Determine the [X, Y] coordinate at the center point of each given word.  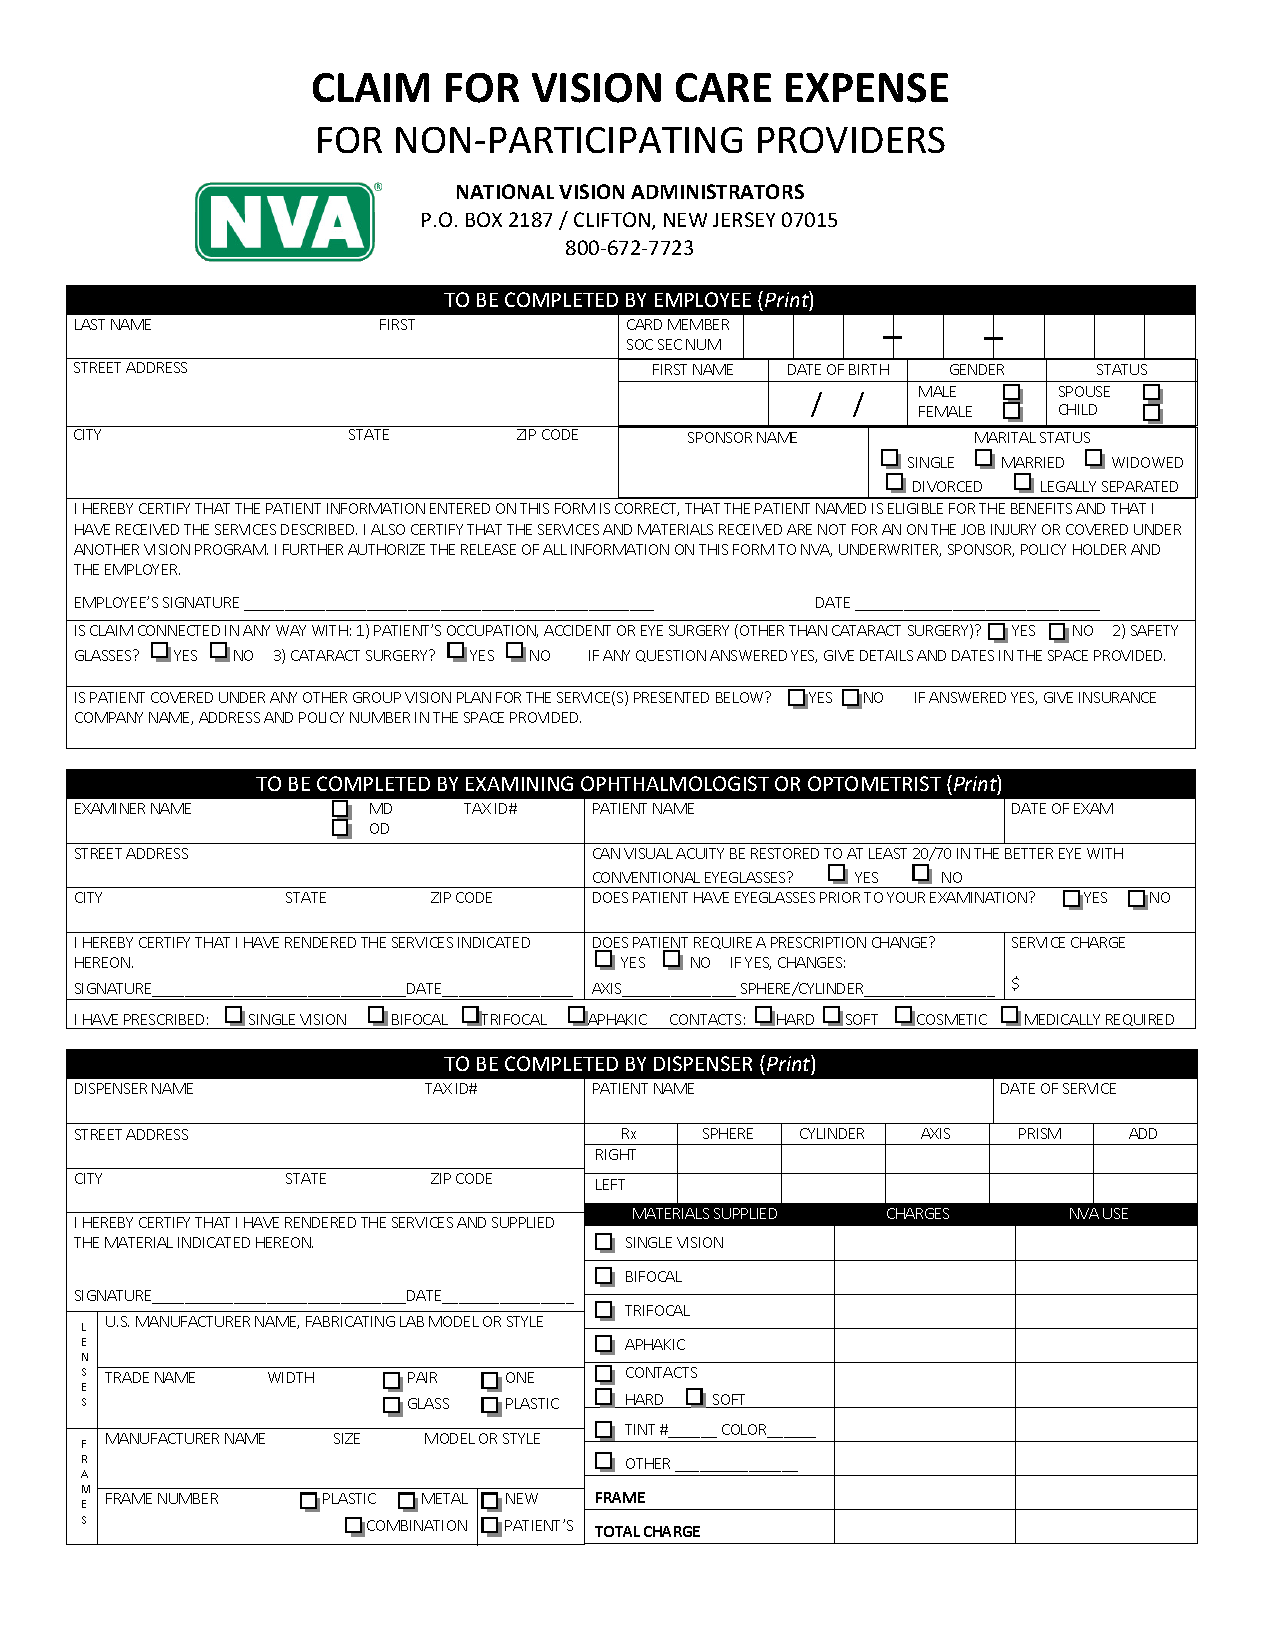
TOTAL [617, 1531]
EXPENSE [867, 88]
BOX [484, 219]
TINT [640, 1429]
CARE [723, 87]
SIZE [347, 1438]
